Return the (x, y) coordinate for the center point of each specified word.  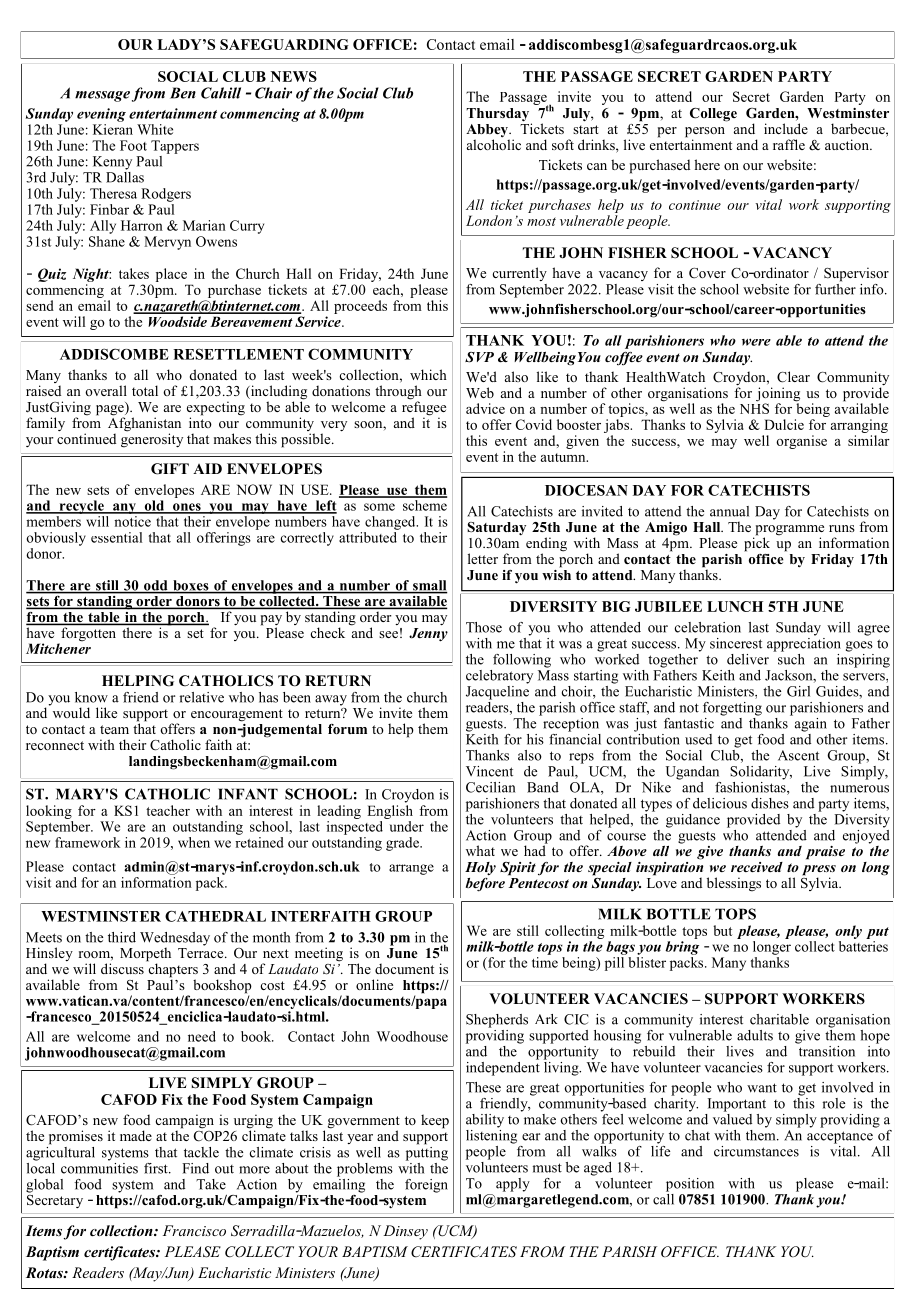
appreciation (804, 643)
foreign (426, 1186)
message (102, 96)
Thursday (499, 116)
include (786, 128)
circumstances (756, 1151)
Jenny (428, 635)
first (157, 1168)
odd (156, 586)
